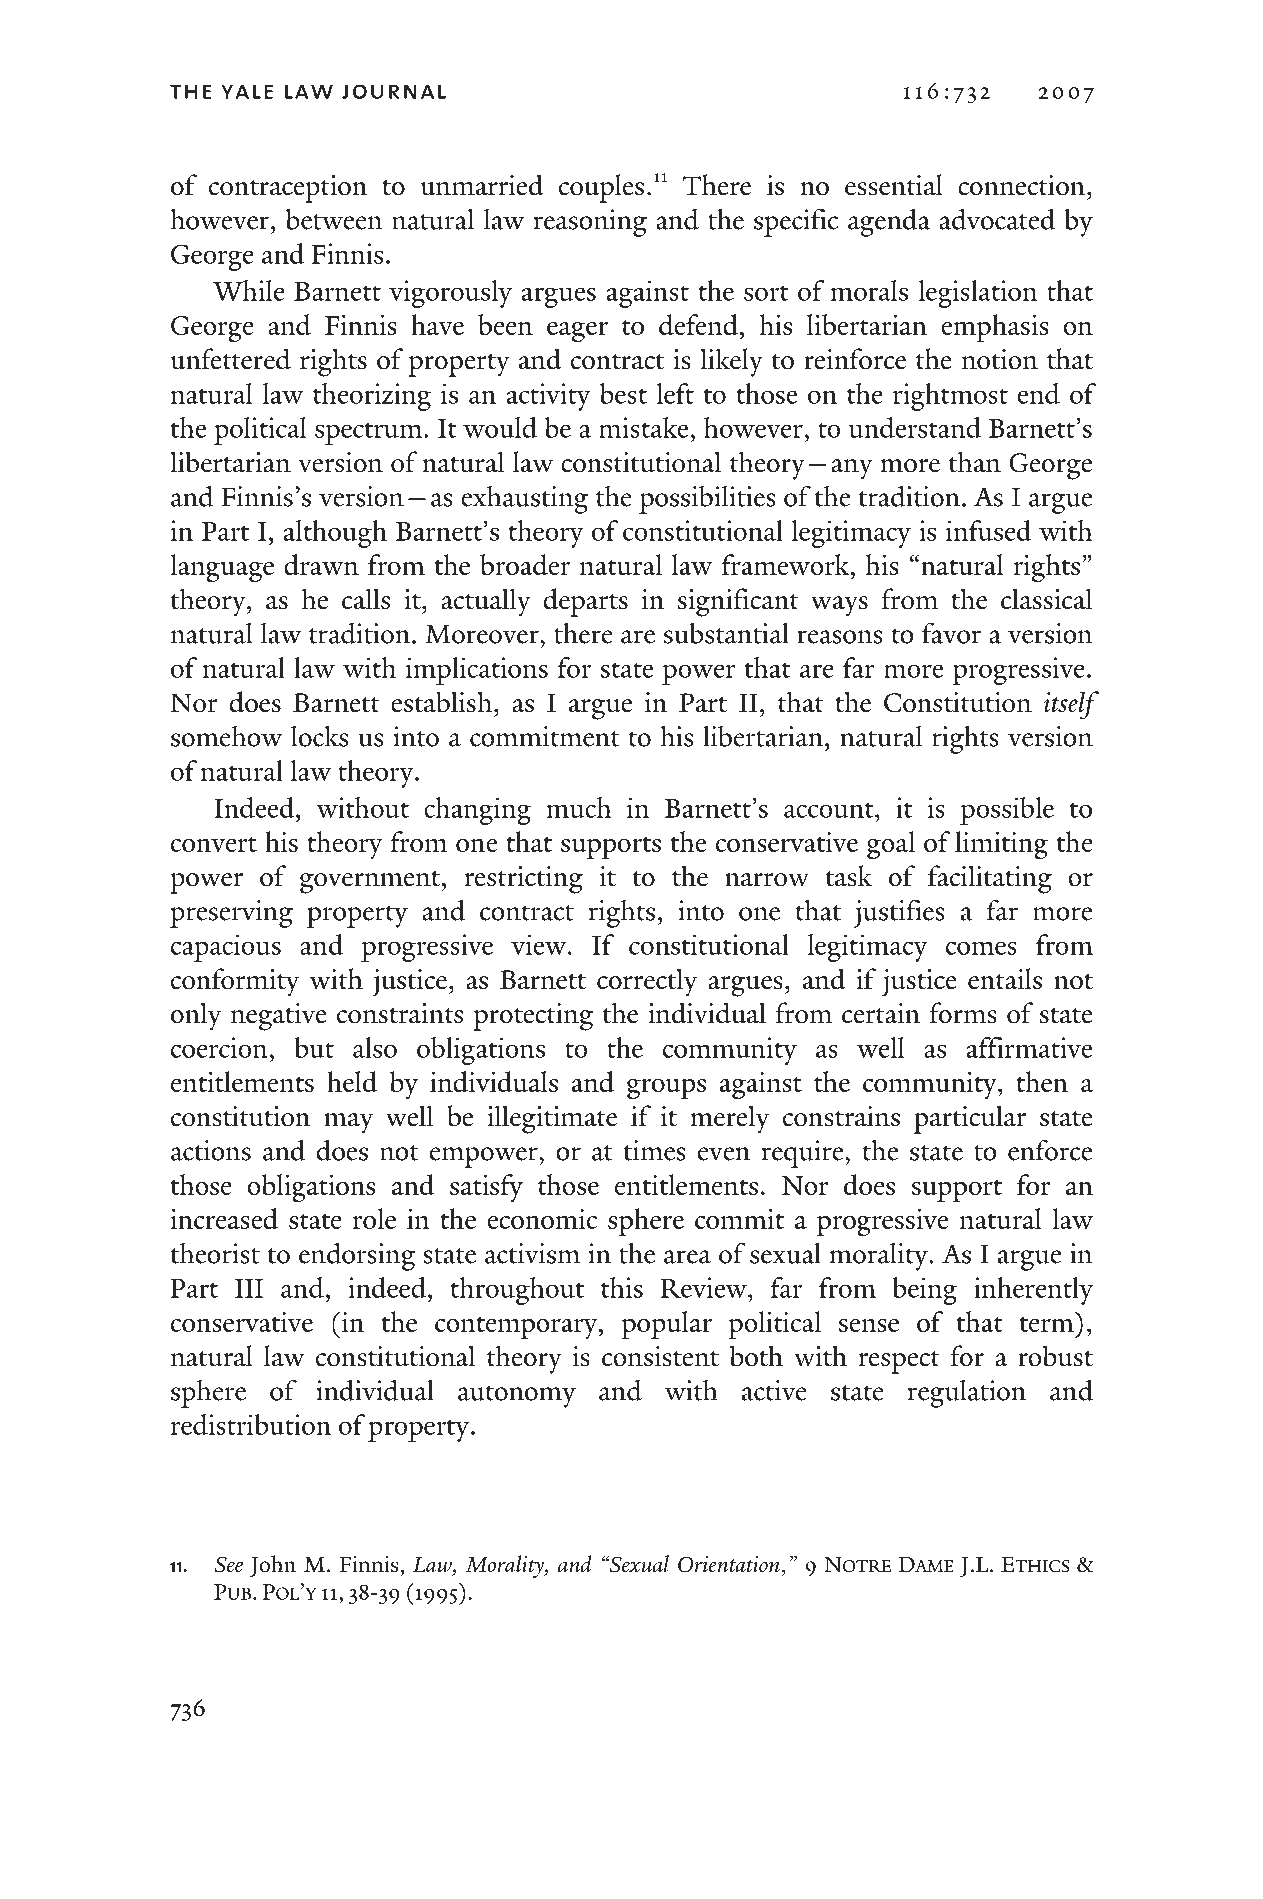  Describe the element at coordinates (525, 564) in the image. I see `broader` at that location.
